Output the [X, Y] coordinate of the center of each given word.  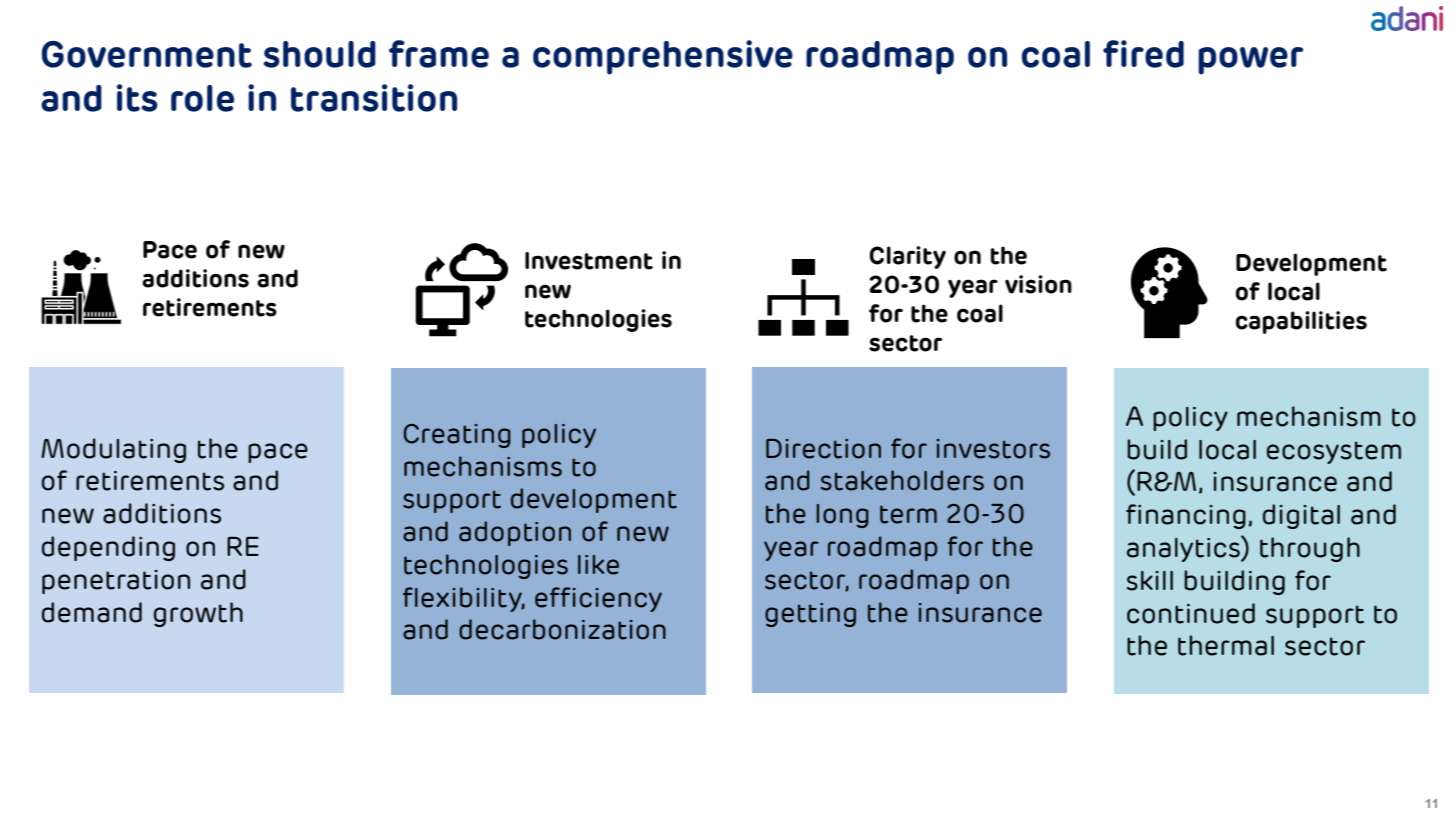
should [319, 54]
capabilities [1301, 322]
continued [1191, 613]
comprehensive [663, 57]
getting [810, 615]
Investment [589, 261]
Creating [457, 436]
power [1250, 61]
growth [198, 614]
